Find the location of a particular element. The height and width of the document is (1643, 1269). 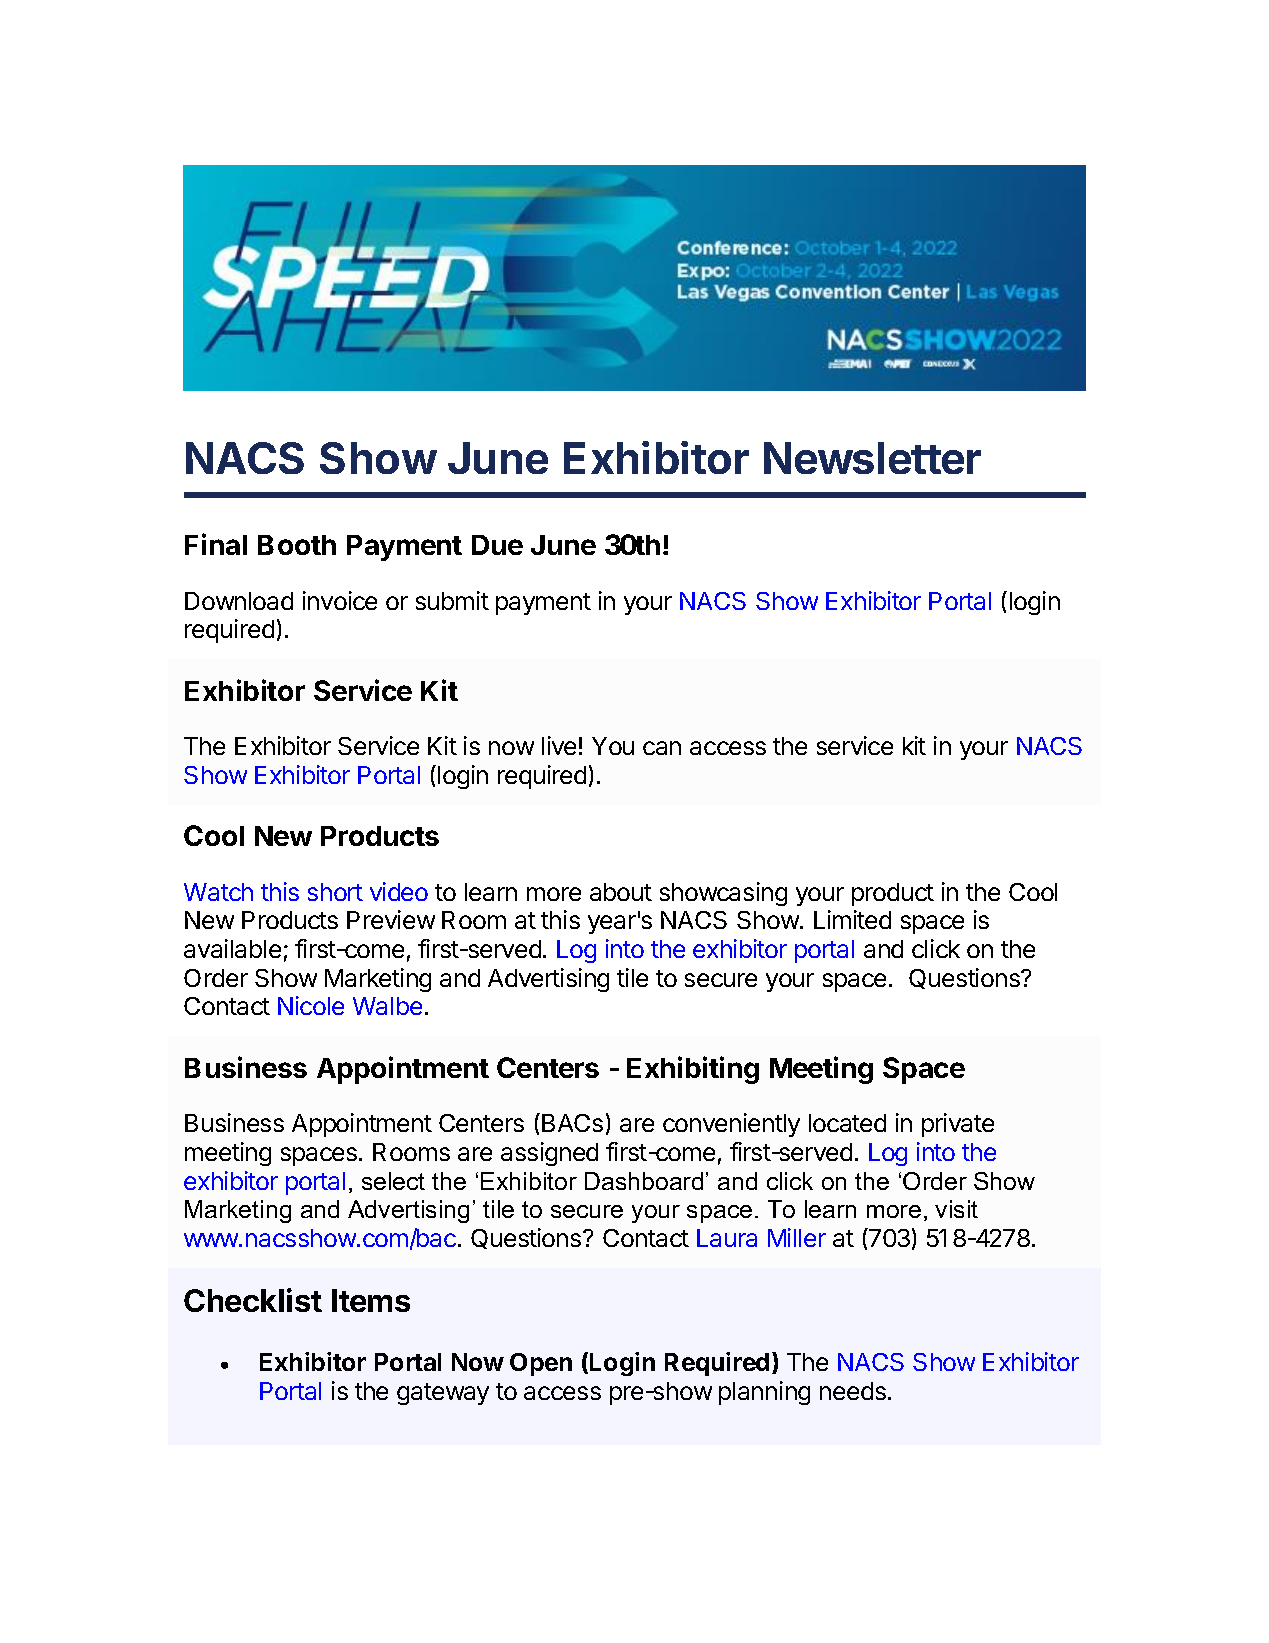

Open is located at coordinates (541, 1364).
